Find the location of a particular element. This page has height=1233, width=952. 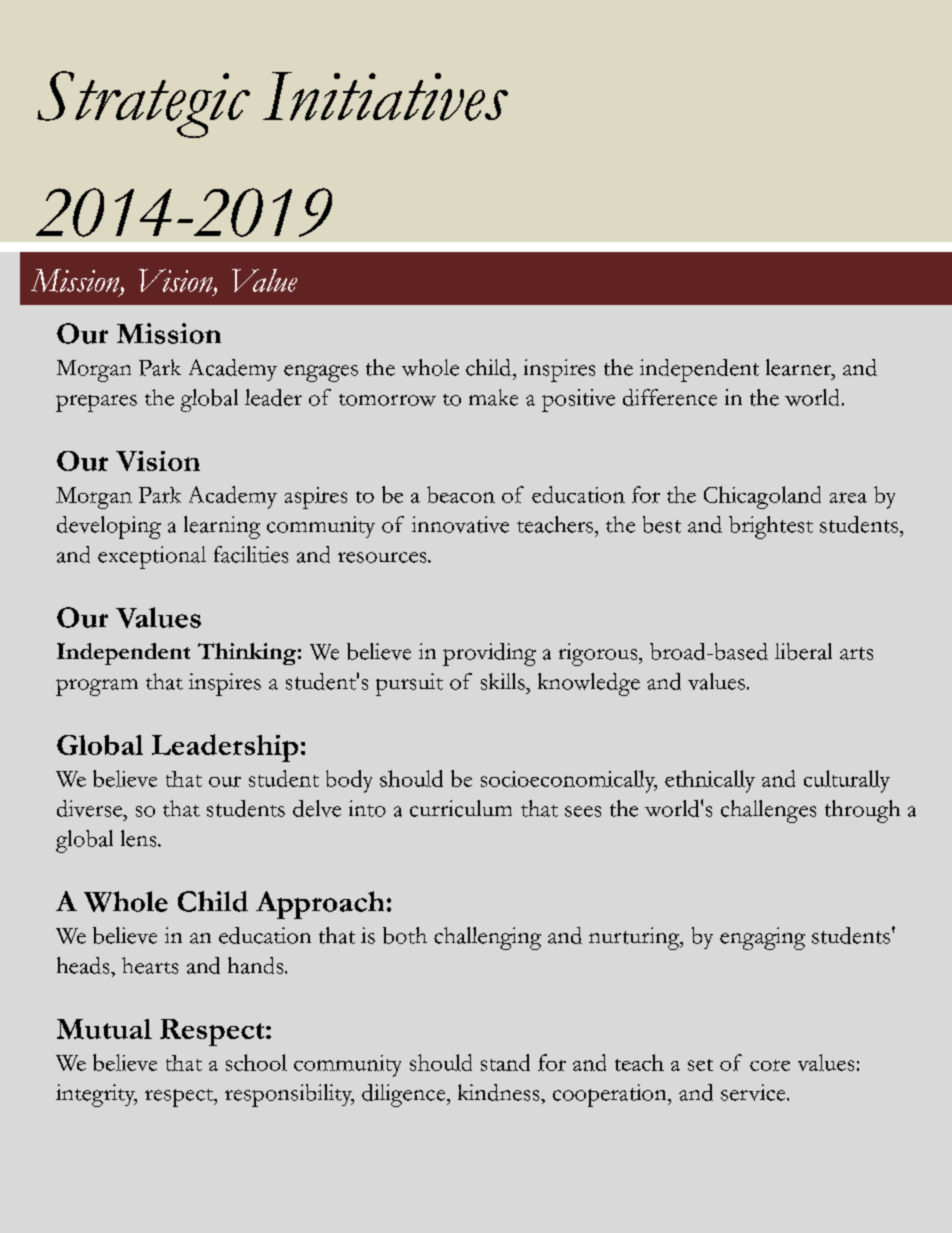

ethnically is located at coordinates (710, 781).
